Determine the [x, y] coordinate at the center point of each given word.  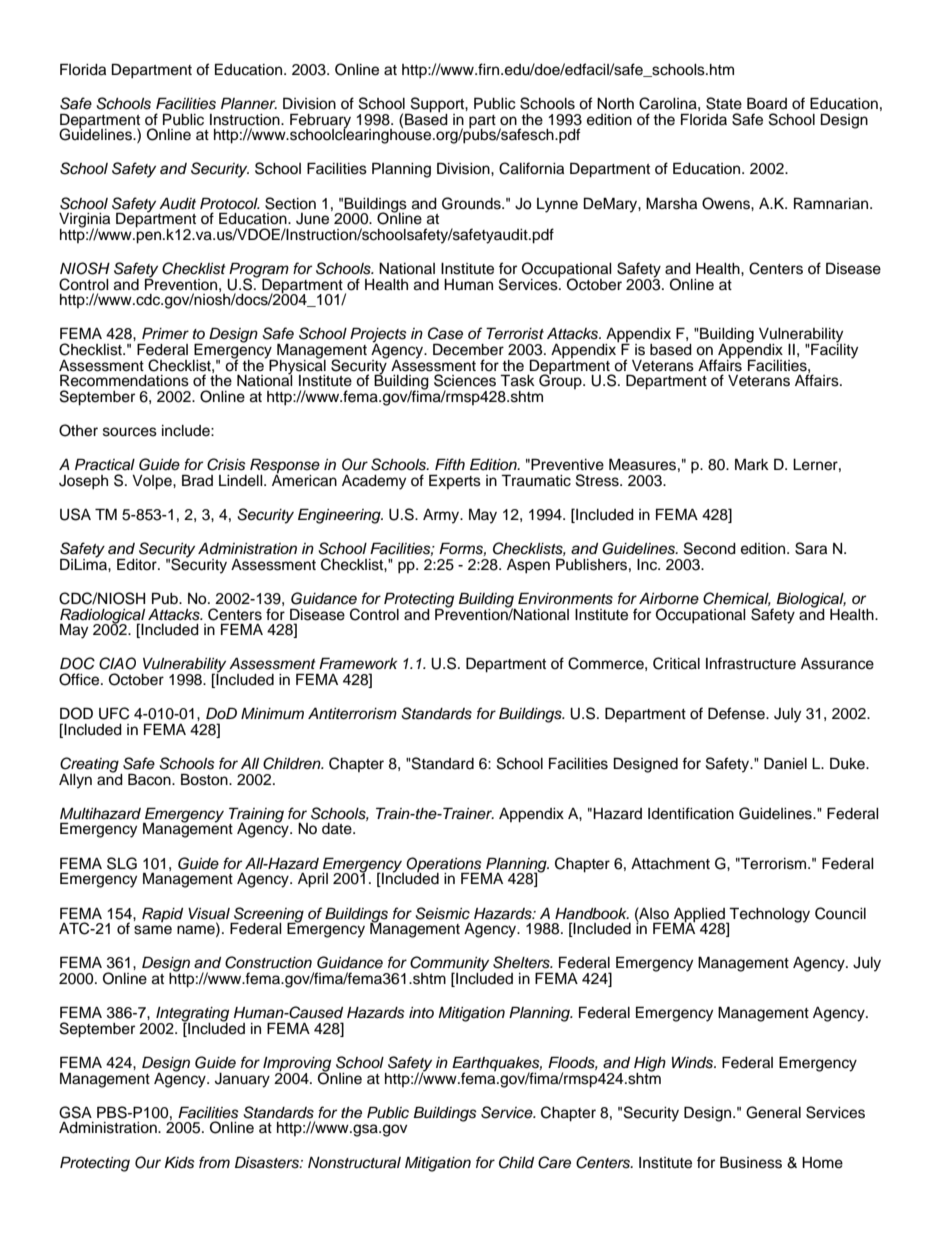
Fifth [450, 464]
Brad [197, 480]
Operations [445, 865]
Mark [752, 464]
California [531, 168]
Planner [249, 103]
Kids [180, 1163]
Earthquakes [497, 1065]
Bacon [150, 779]
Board [767, 103]
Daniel [785, 763]
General [773, 1112]
